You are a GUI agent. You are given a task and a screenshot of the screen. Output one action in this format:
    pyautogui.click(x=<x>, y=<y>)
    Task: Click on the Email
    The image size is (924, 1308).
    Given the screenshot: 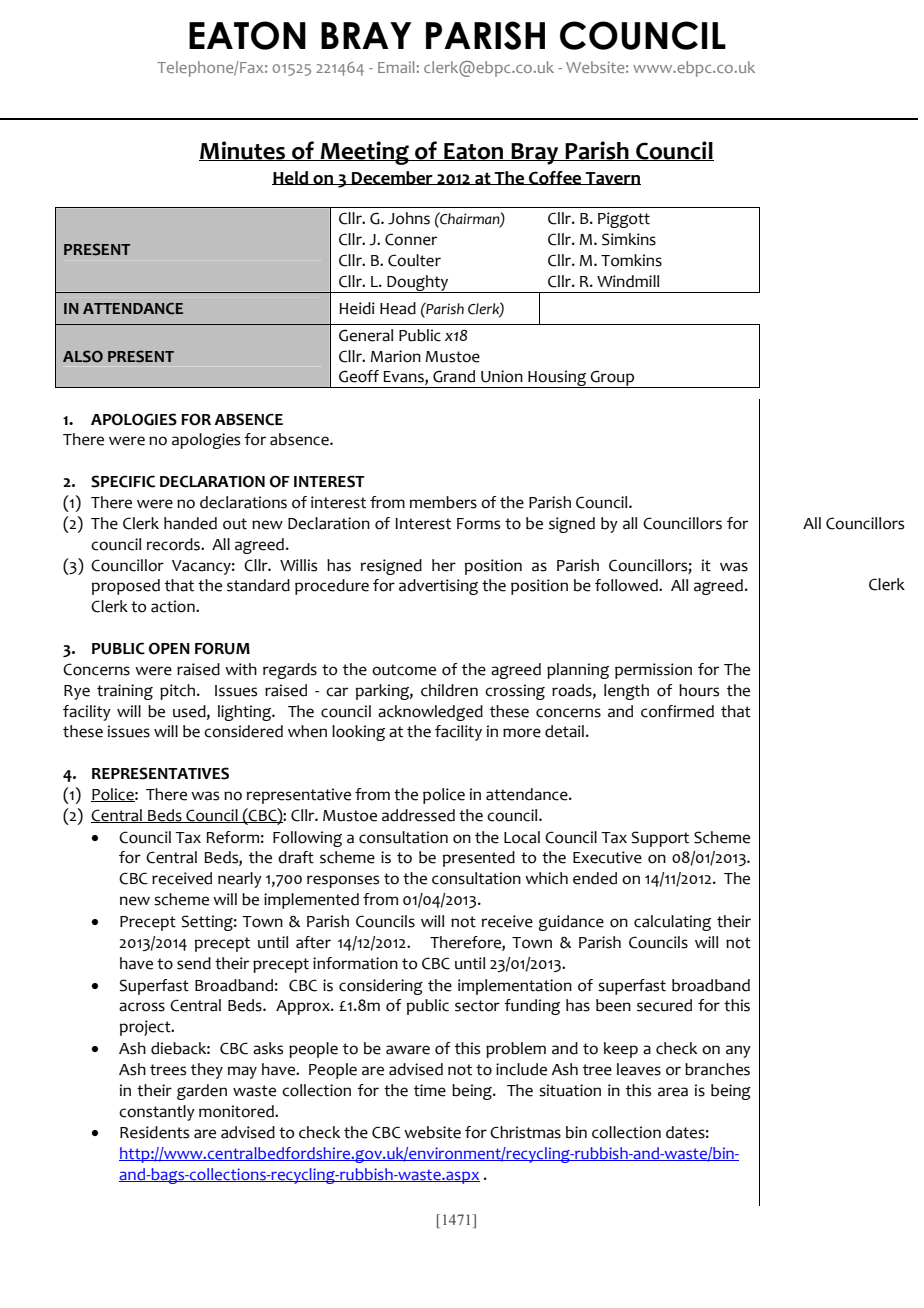 What is the action you would take?
    pyautogui.click(x=396, y=67)
